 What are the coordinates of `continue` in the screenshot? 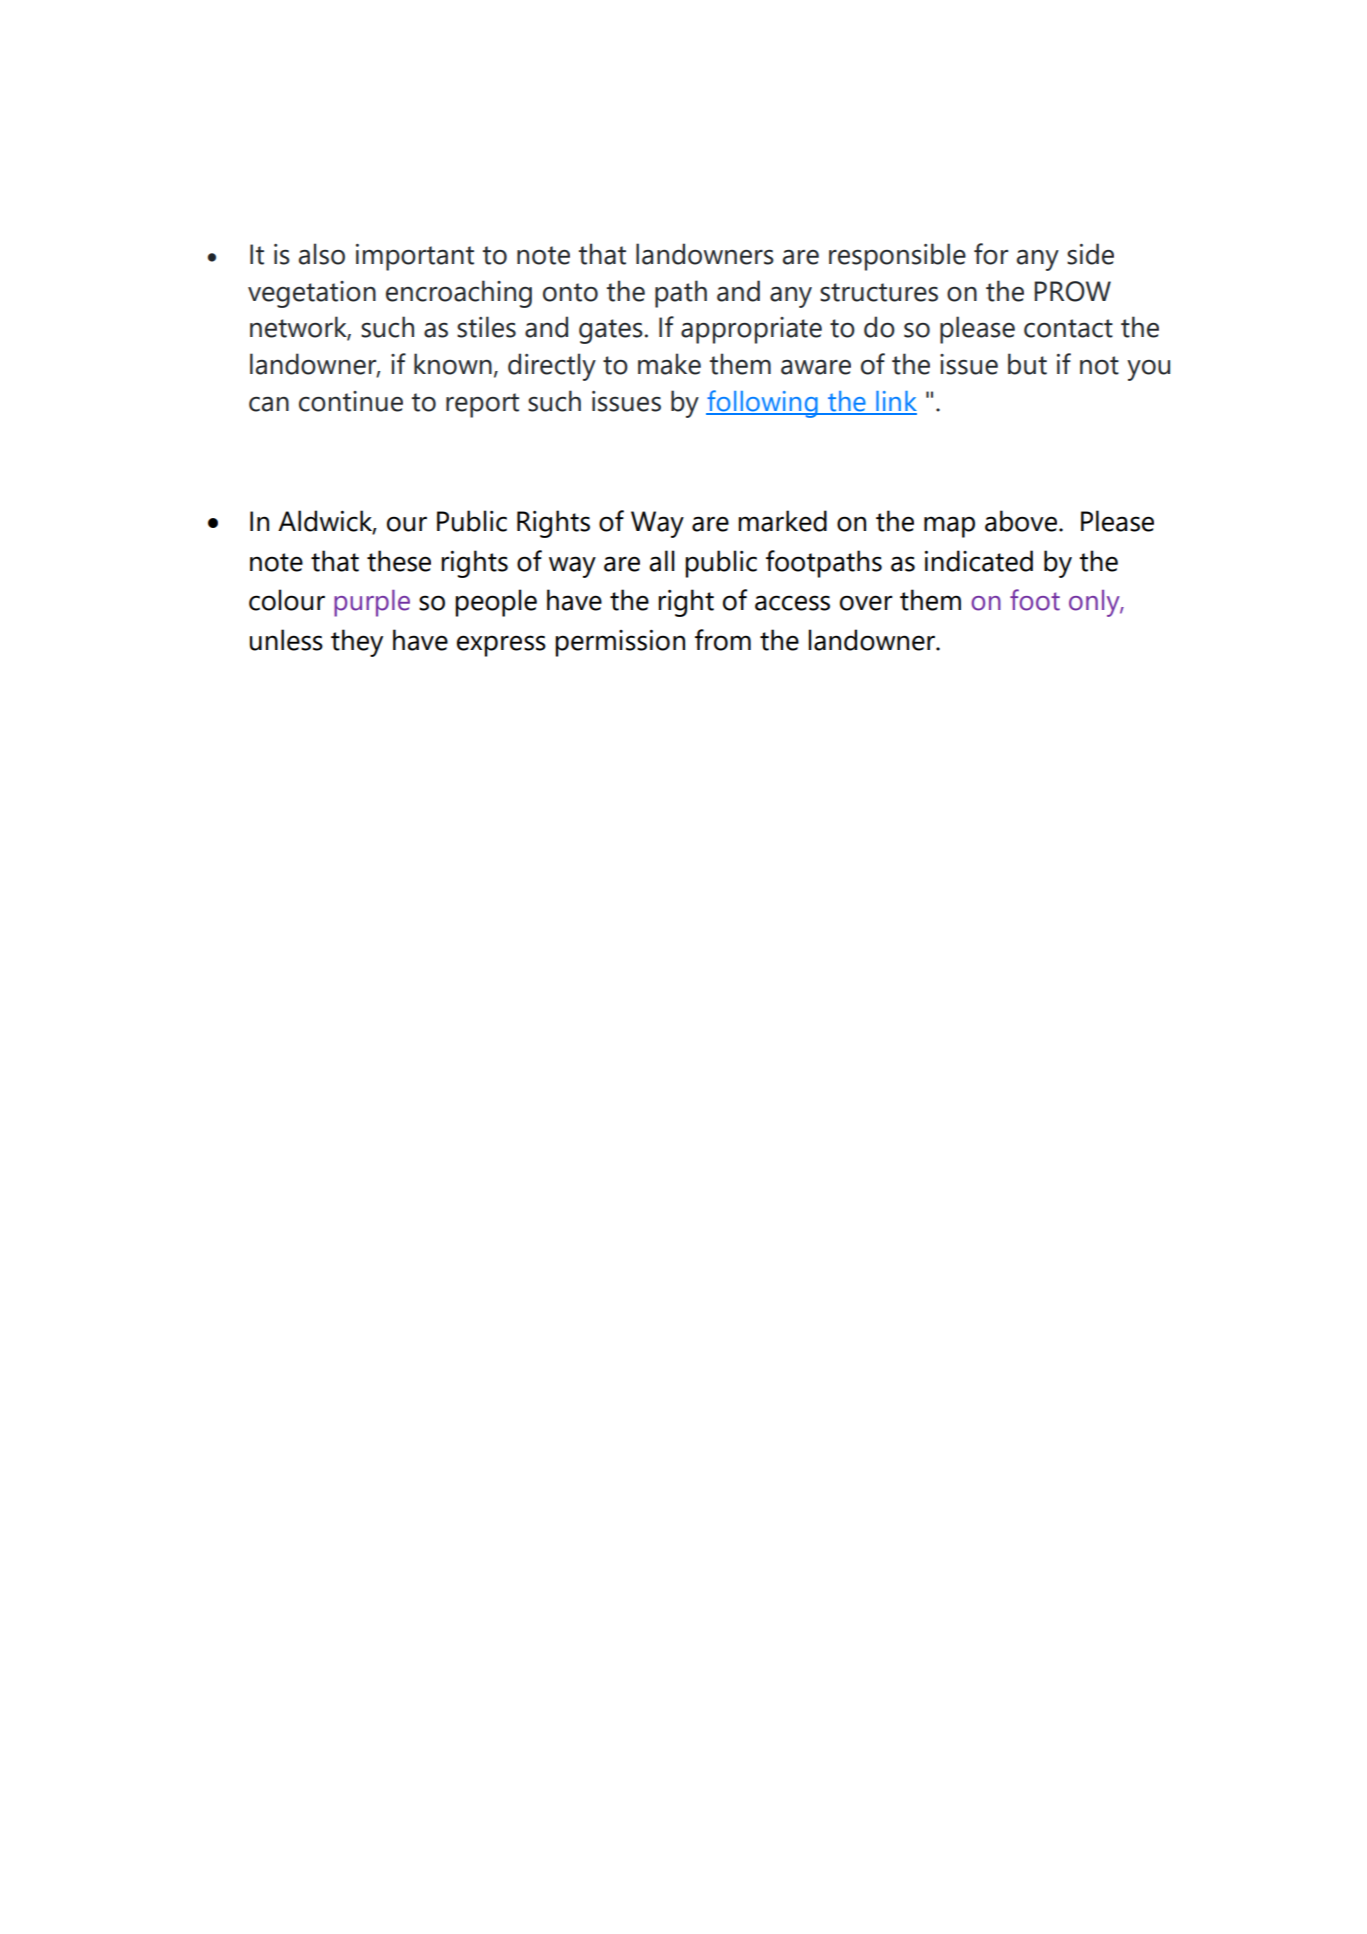 It's located at (351, 401).
